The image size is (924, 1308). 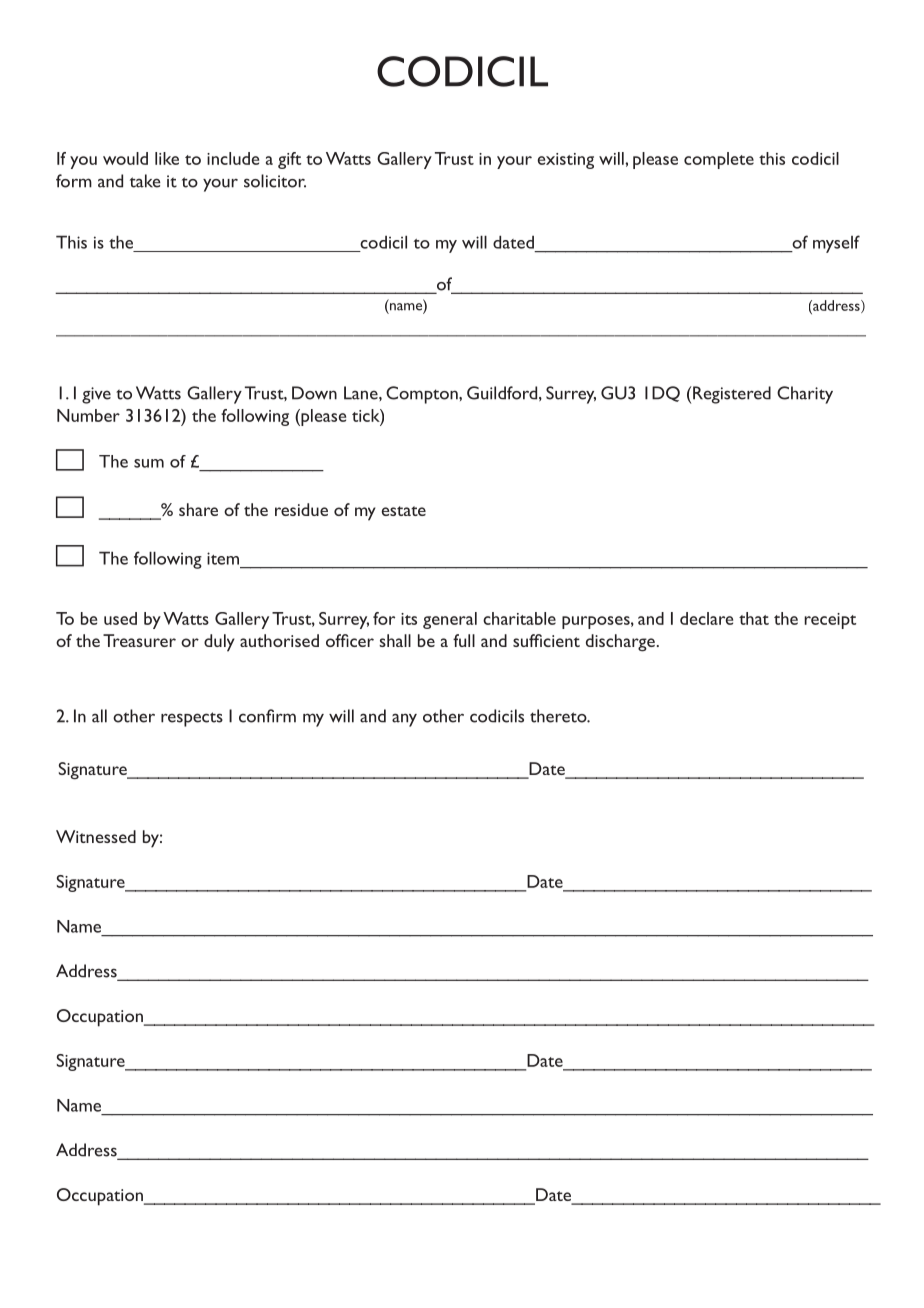 What do you see at coordinates (198, 509) in the page?
I see `share` at bounding box center [198, 509].
